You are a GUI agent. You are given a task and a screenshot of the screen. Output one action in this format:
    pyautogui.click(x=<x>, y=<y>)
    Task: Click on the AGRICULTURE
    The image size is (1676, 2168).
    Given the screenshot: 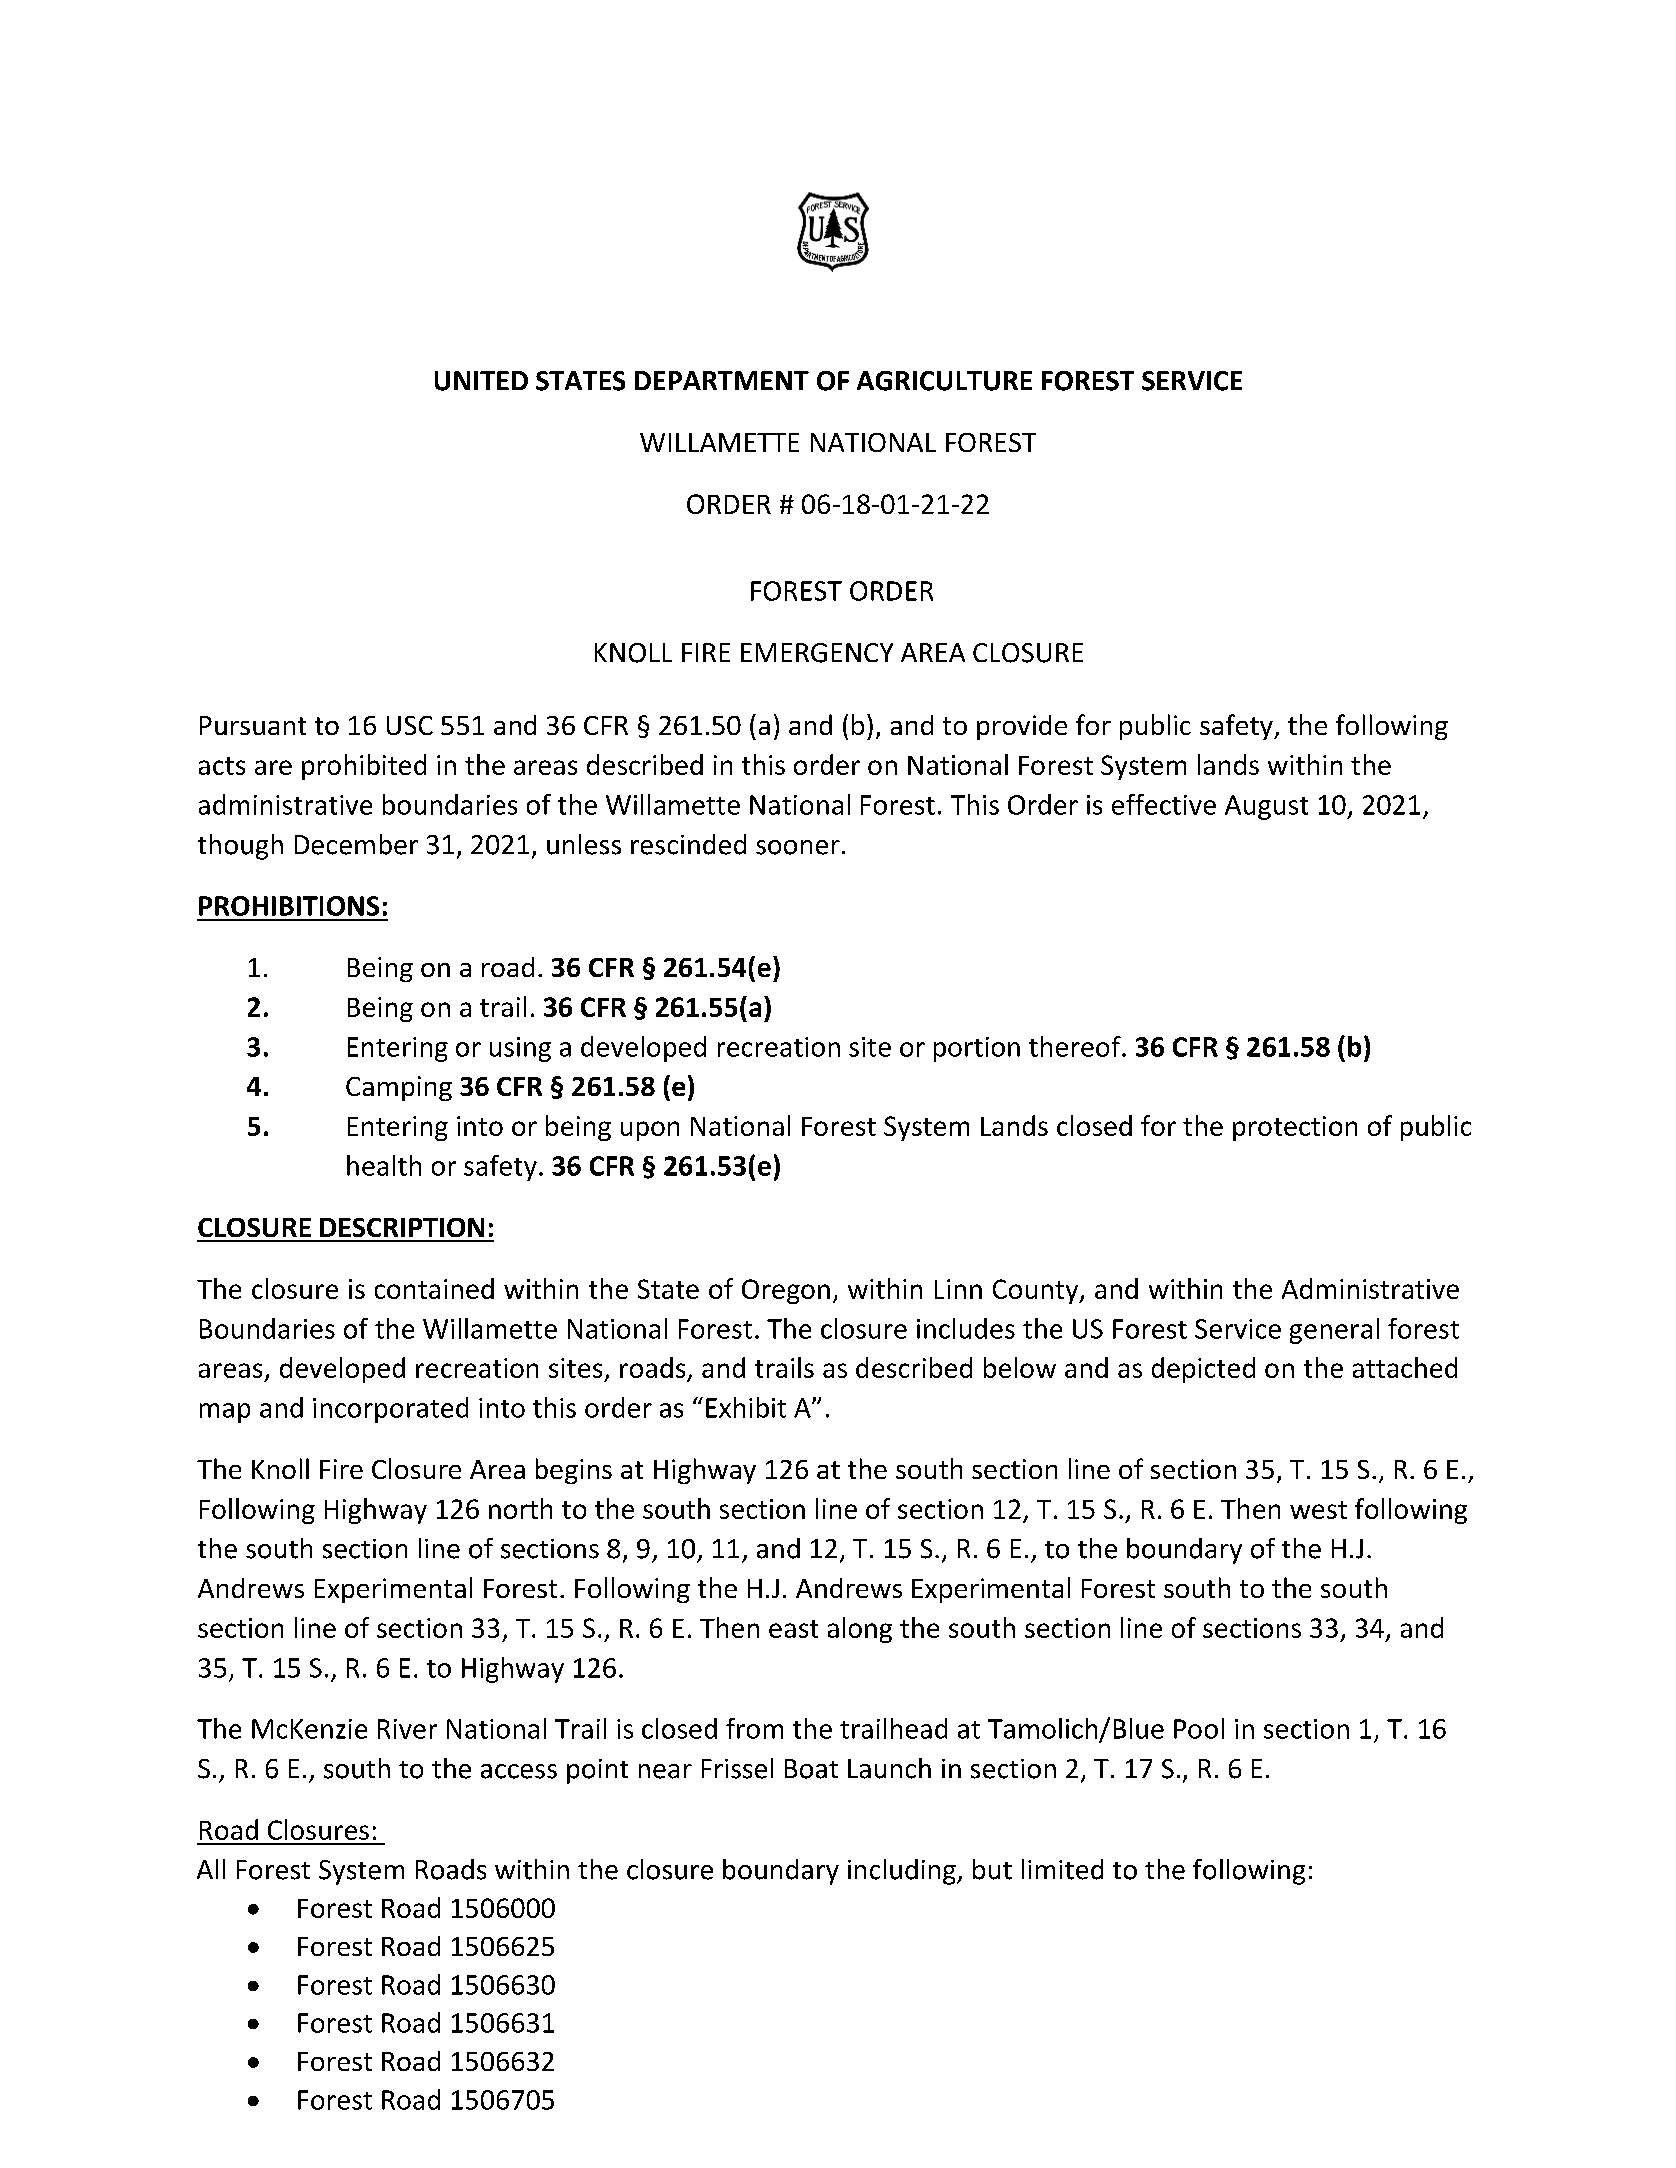 What is the action you would take?
    pyautogui.click(x=944, y=381)
